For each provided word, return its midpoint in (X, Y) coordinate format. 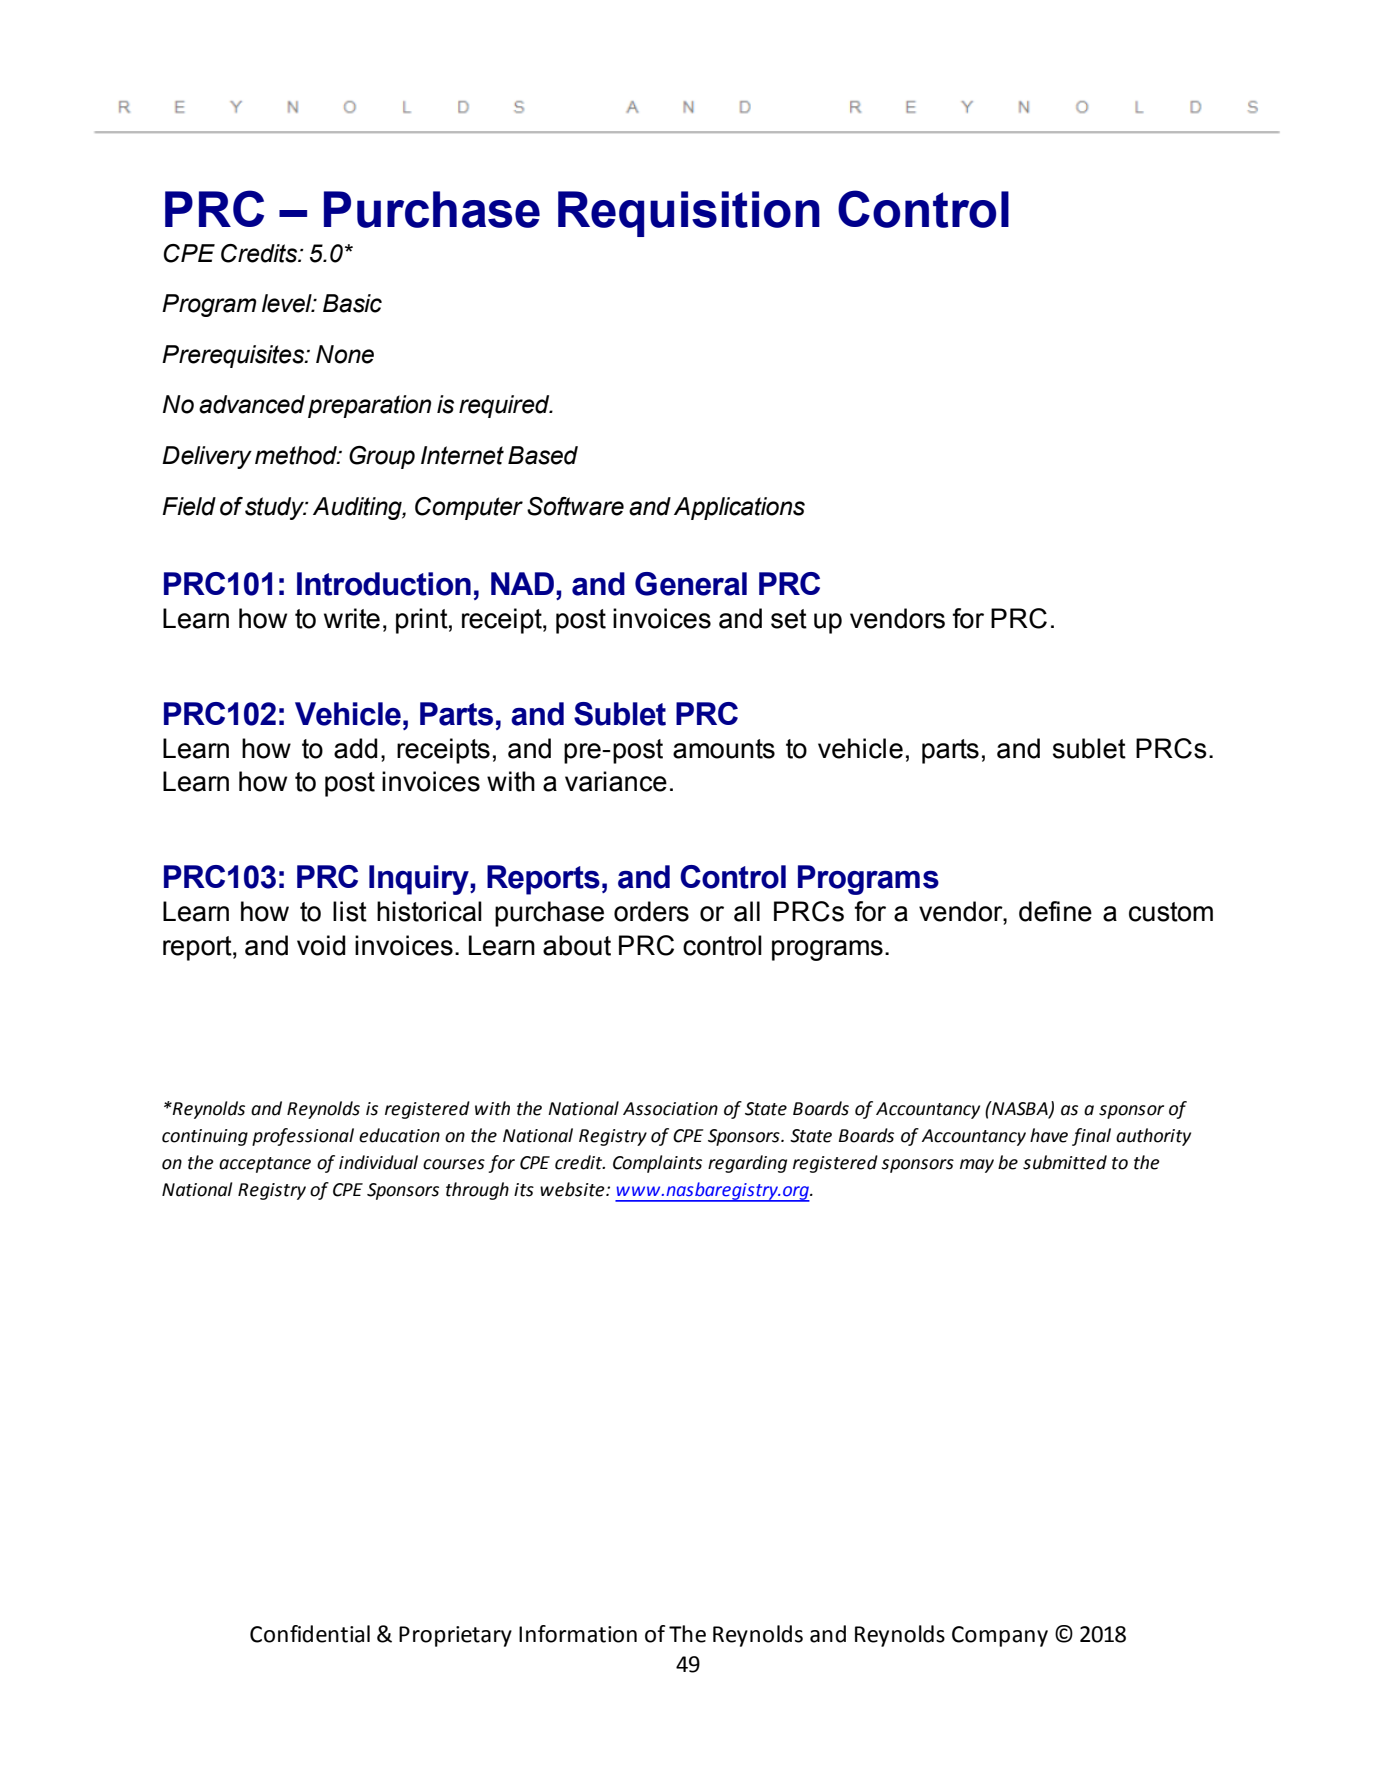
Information (578, 1634)
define (1055, 911)
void (321, 945)
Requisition (689, 214)
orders (651, 911)
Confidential (310, 1634)
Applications (739, 508)
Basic (352, 303)
